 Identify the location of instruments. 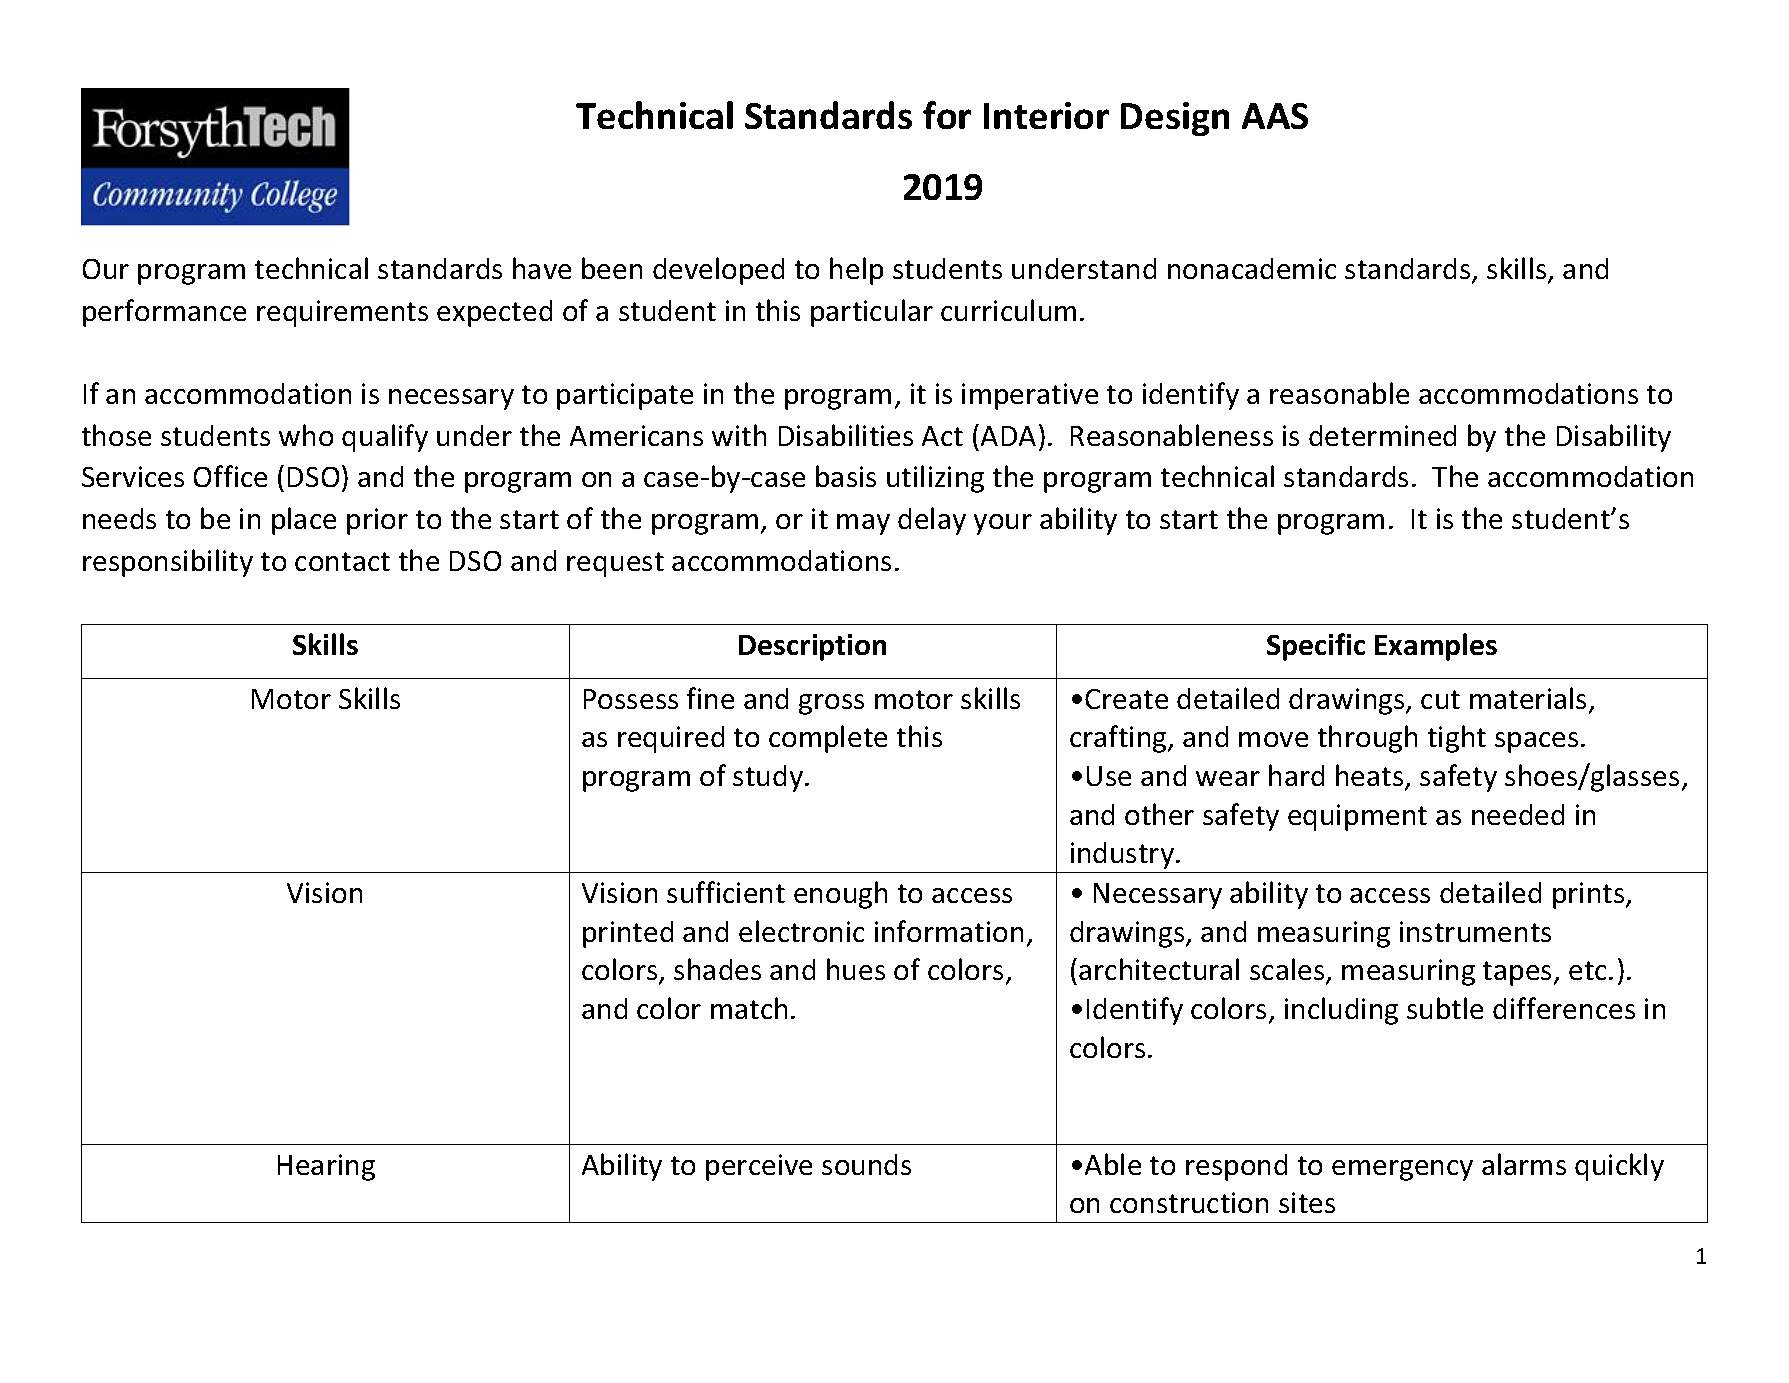
(1475, 931).
